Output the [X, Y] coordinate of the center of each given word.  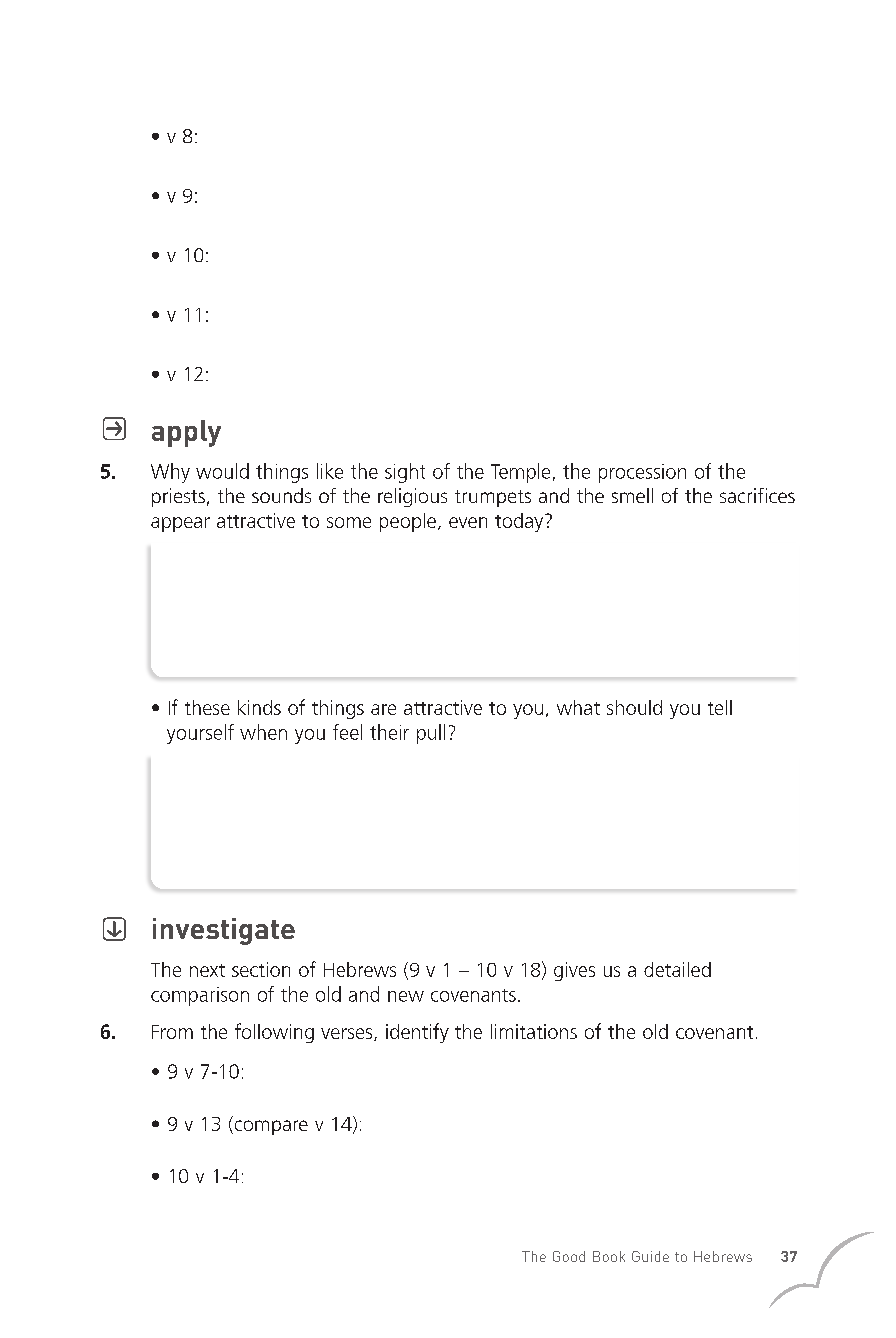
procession [642, 473]
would [222, 471]
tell [720, 707]
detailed [677, 969]
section [261, 969]
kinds [259, 707]
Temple [520, 473]
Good [569, 1256]
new [406, 996]
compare [270, 1127]
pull [431, 734]
